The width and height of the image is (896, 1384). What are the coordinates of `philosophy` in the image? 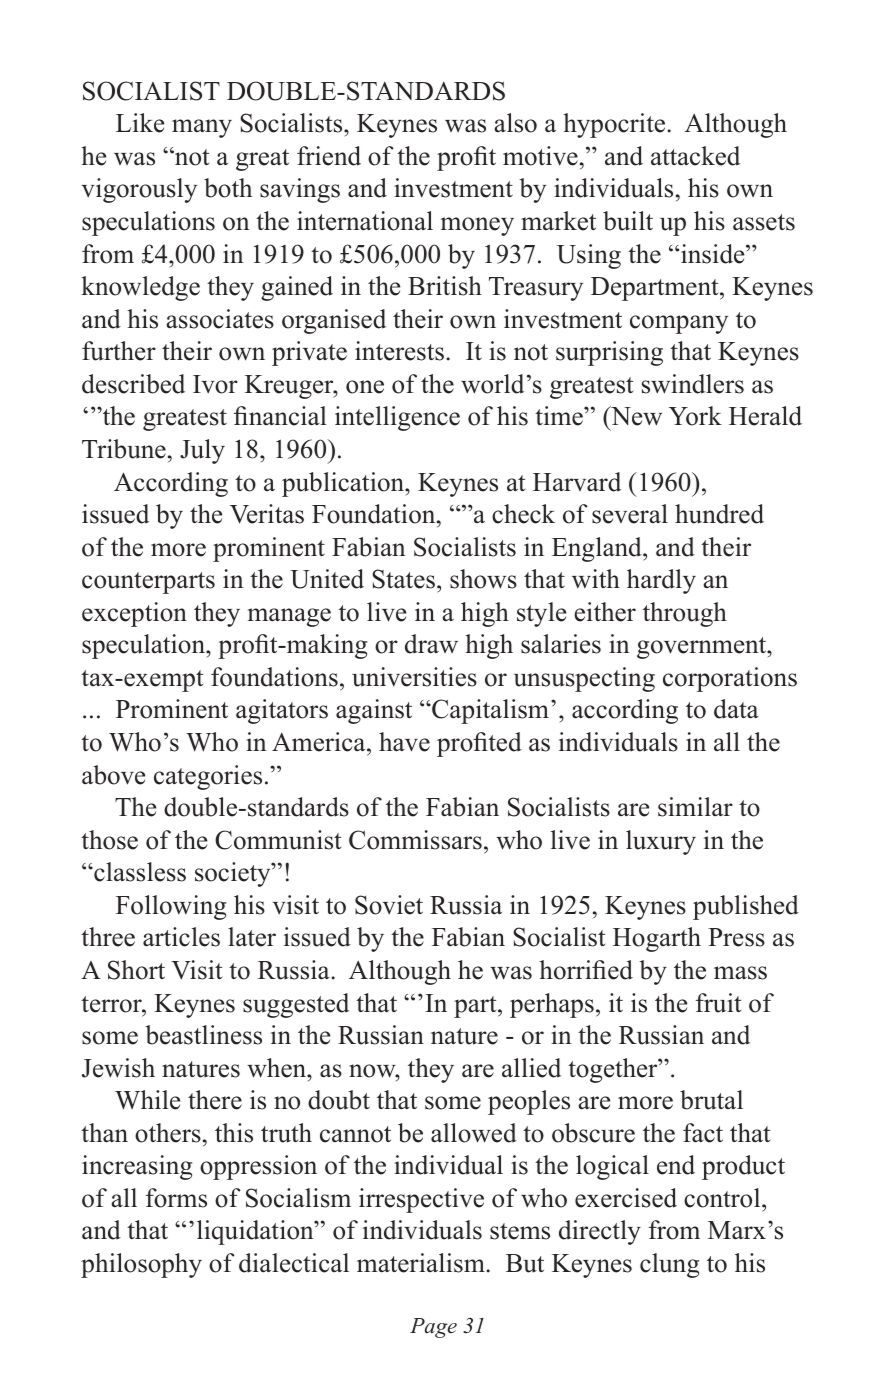 It's located at (141, 1265).
